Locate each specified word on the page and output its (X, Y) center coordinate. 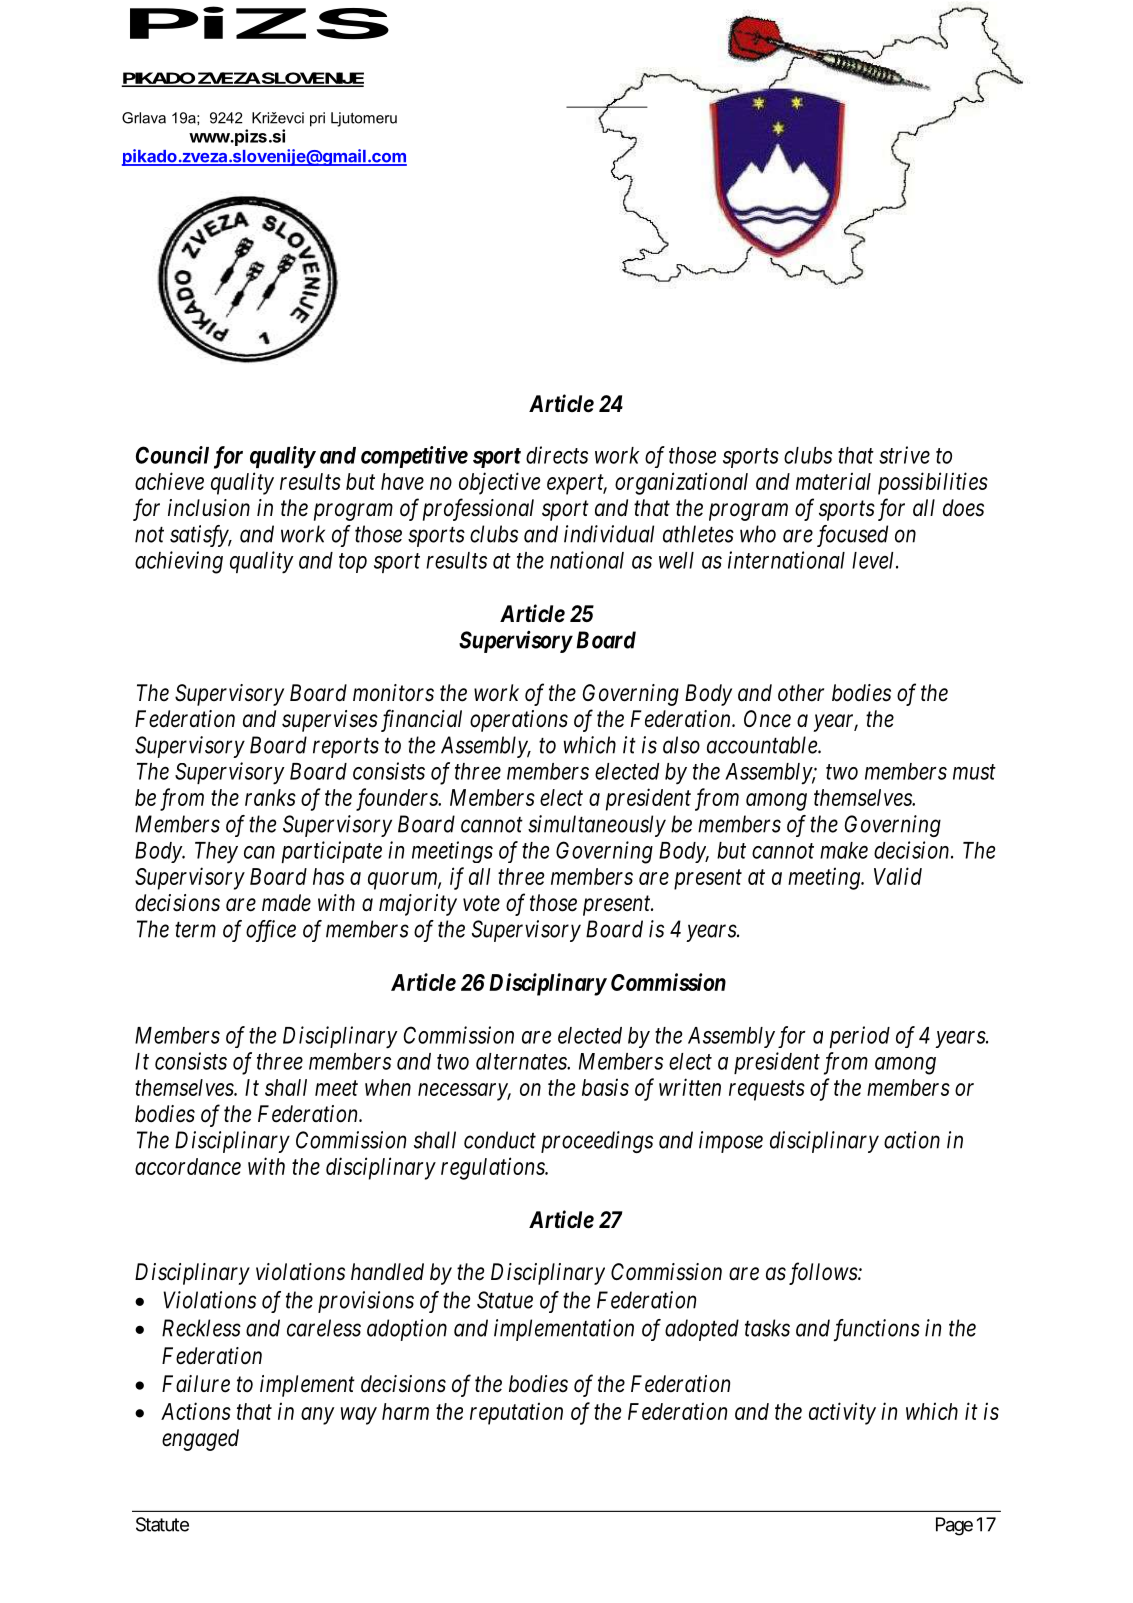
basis (605, 1087)
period (859, 1037)
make (844, 850)
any (318, 1416)
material (833, 481)
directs (557, 455)
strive (904, 455)
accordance (188, 1166)
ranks (270, 797)
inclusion (209, 508)
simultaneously (597, 826)
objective (500, 483)
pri (317, 119)
